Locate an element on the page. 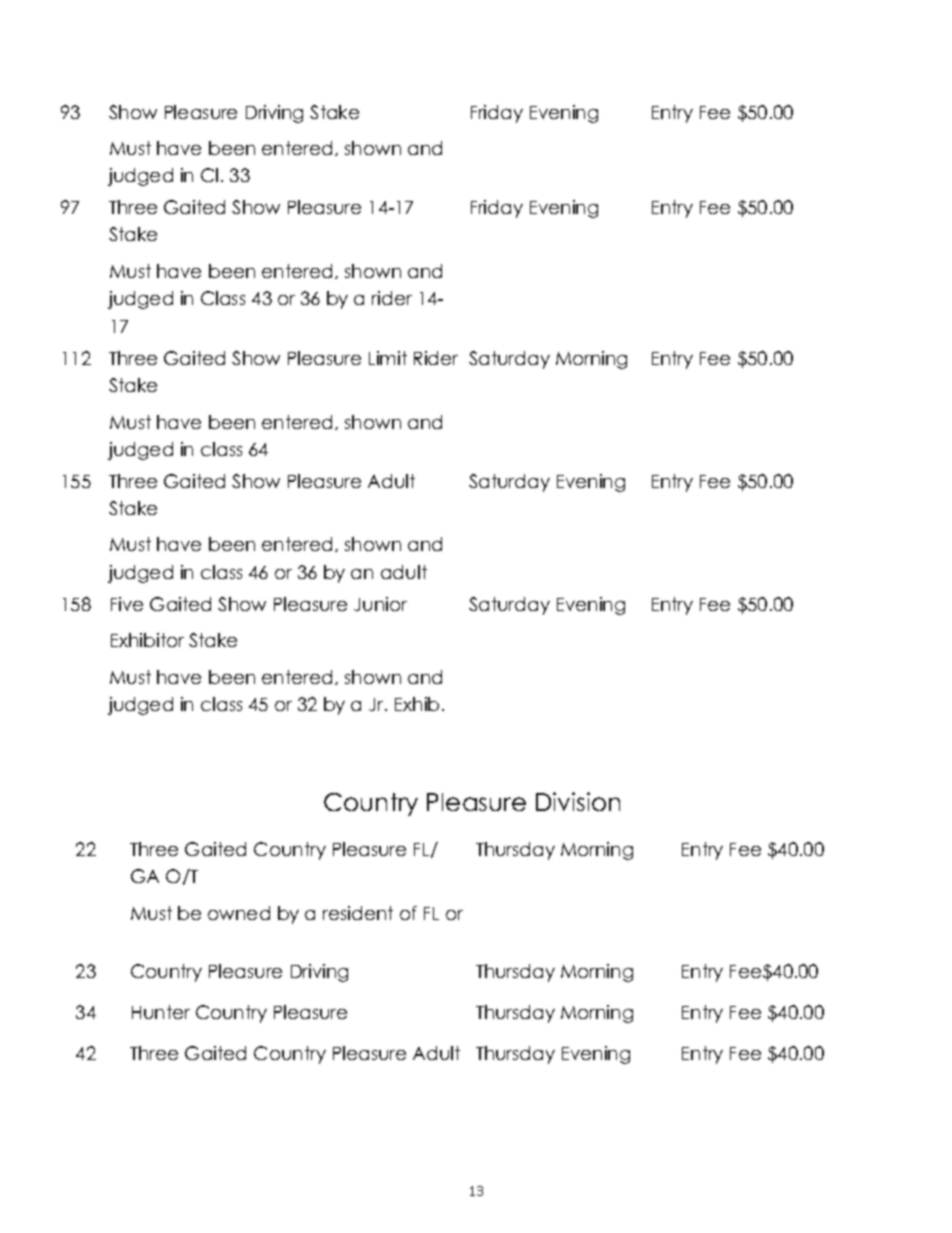 This page has height=1233, width=952. owned is located at coordinates (239, 913).
